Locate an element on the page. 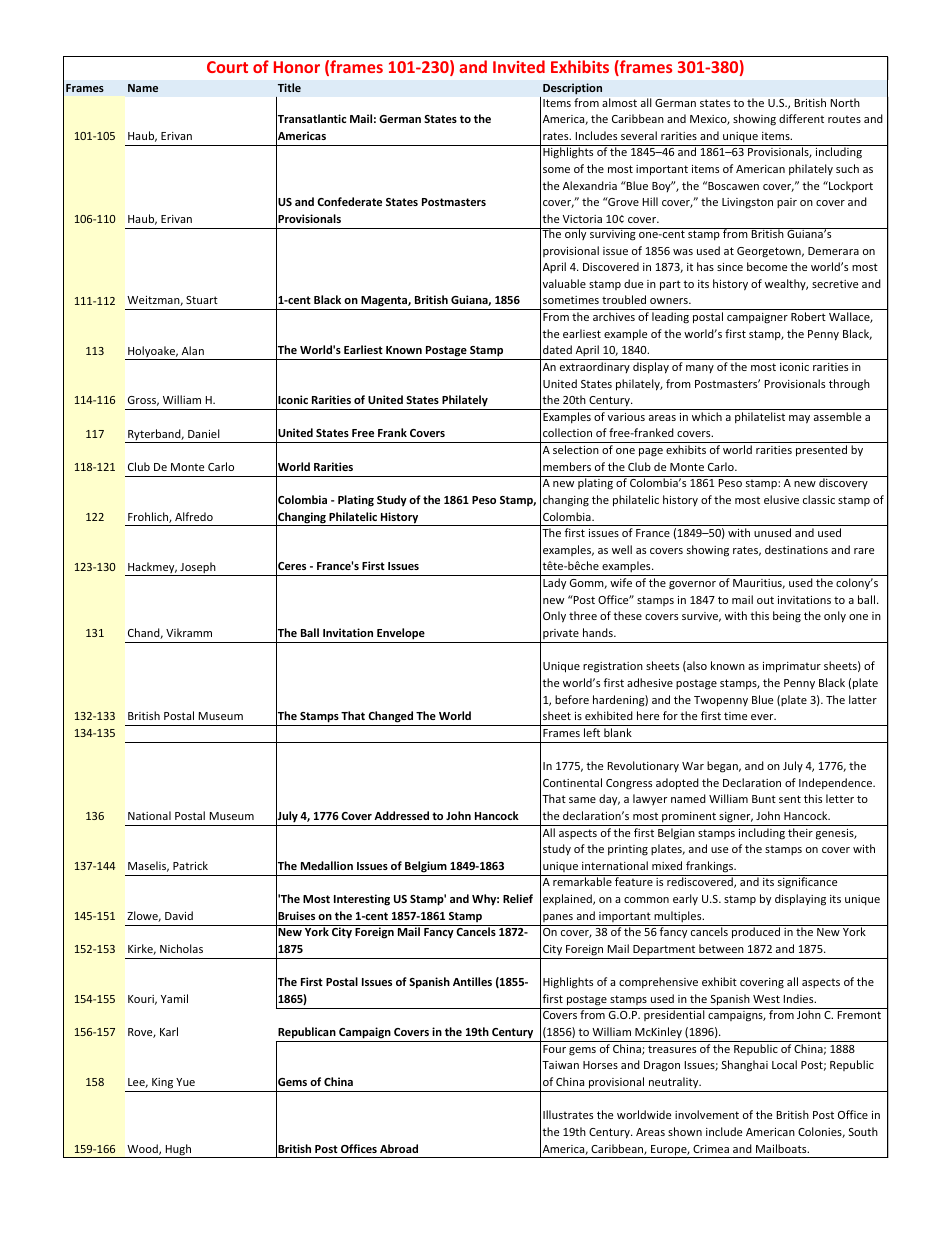 The image size is (952, 1233). different is located at coordinates (801, 118).
